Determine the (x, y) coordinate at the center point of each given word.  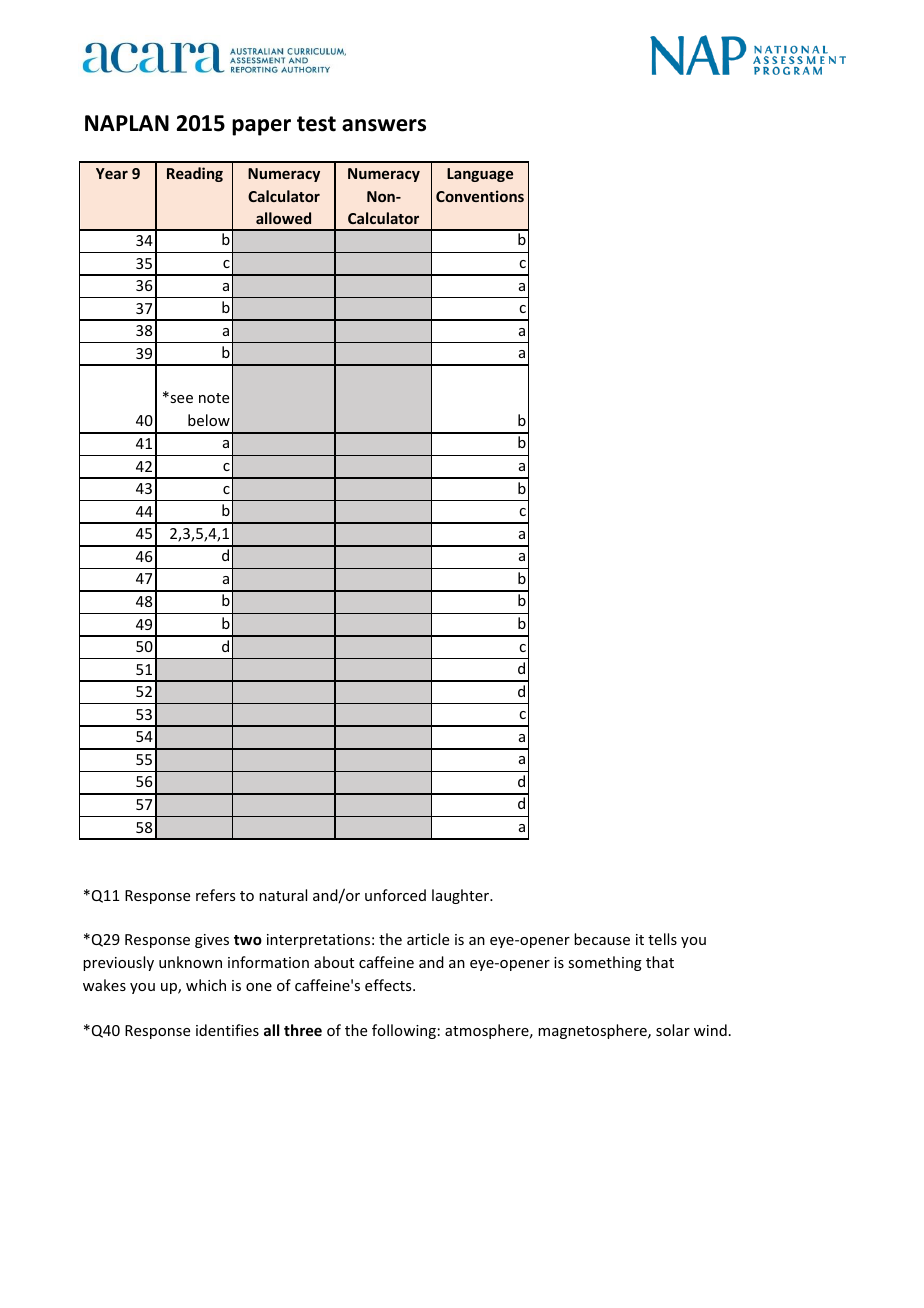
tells (662, 939)
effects (389, 985)
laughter (462, 896)
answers (384, 125)
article (428, 939)
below (209, 420)
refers (215, 895)
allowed (283, 218)
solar (673, 1030)
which (206, 985)
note (214, 398)
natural (283, 895)
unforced (395, 895)
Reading (195, 174)
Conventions (480, 196)
